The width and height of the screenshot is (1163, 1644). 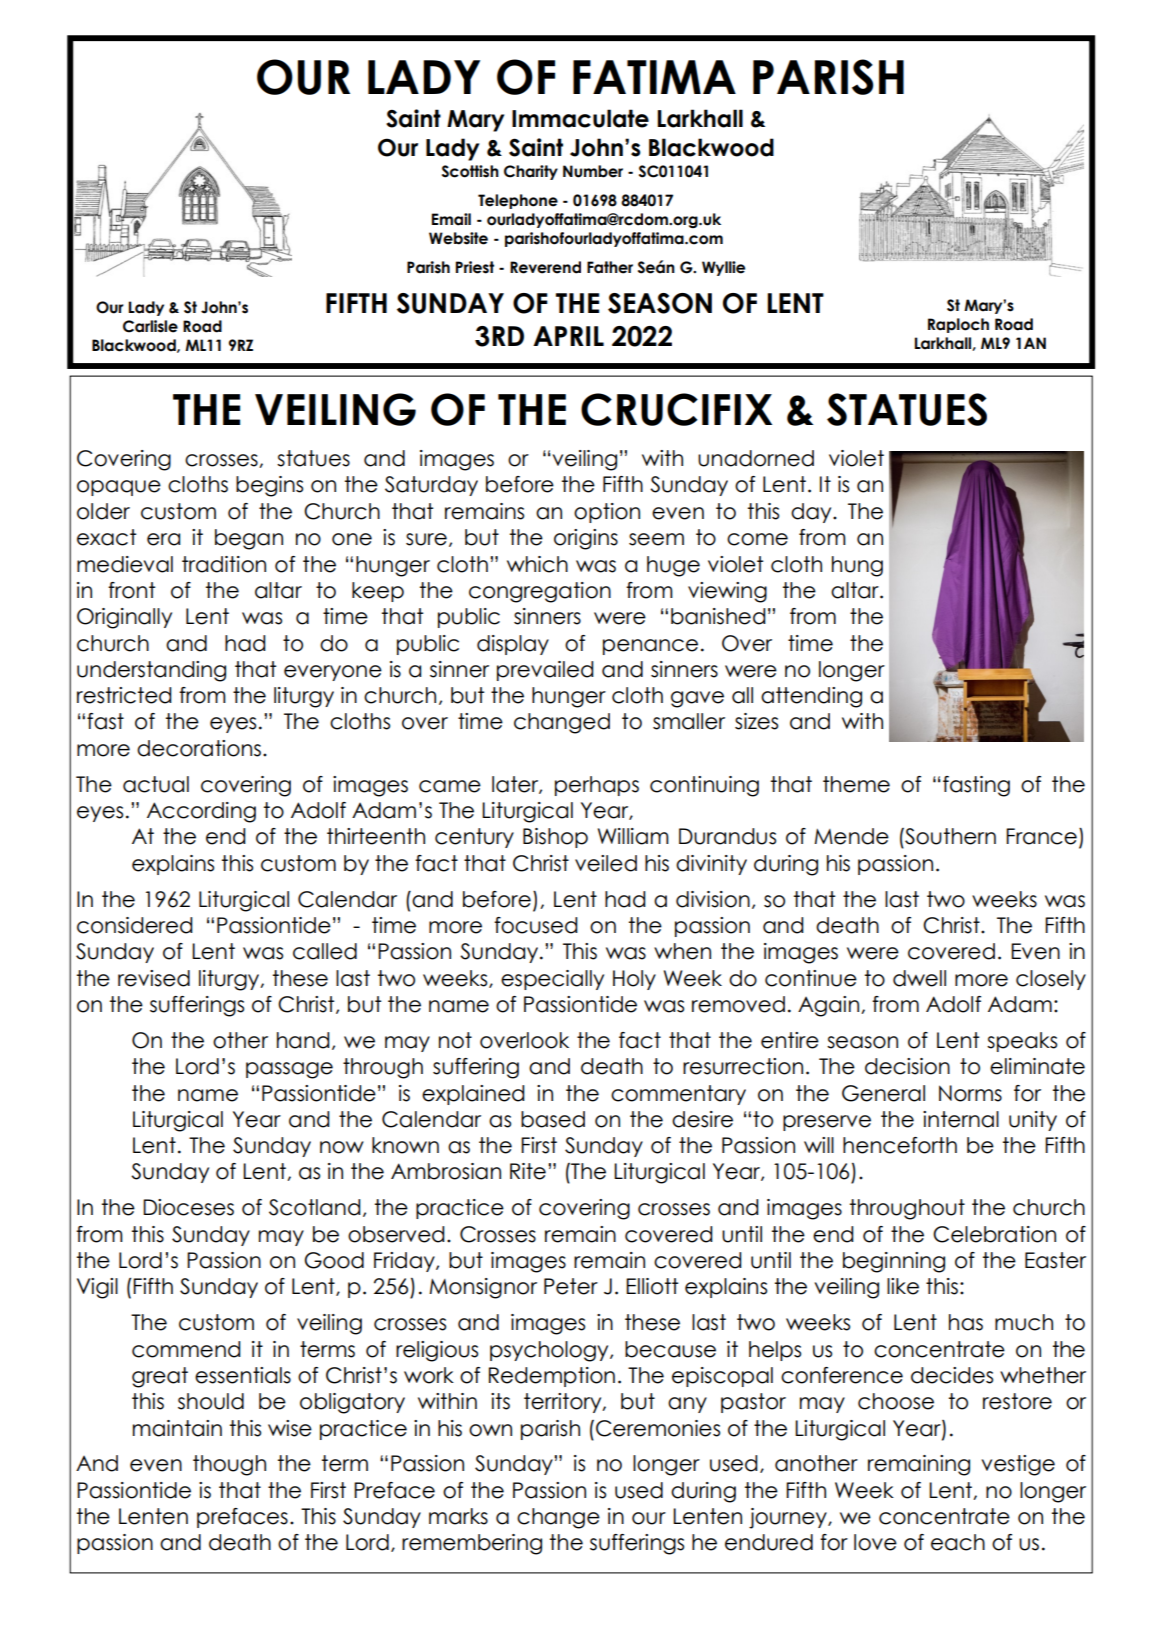 What do you see at coordinates (528, 1171) in the screenshot?
I see `Rite` at bounding box center [528, 1171].
